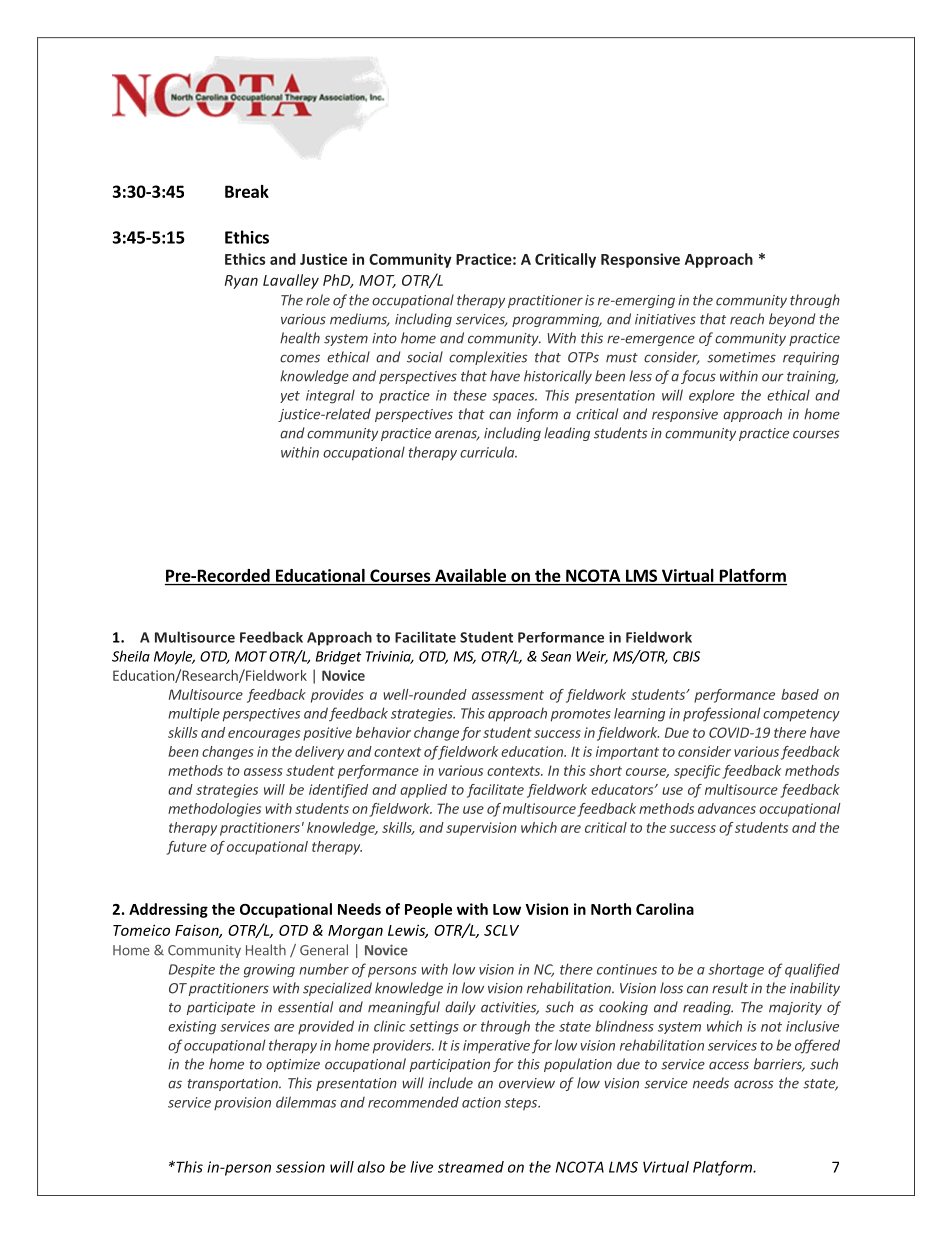 The width and height of the screenshot is (952, 1233). What do you see at coordinates (194, 715) in the screenshot?
I see `multiple` at bounding box center [194, 715].
